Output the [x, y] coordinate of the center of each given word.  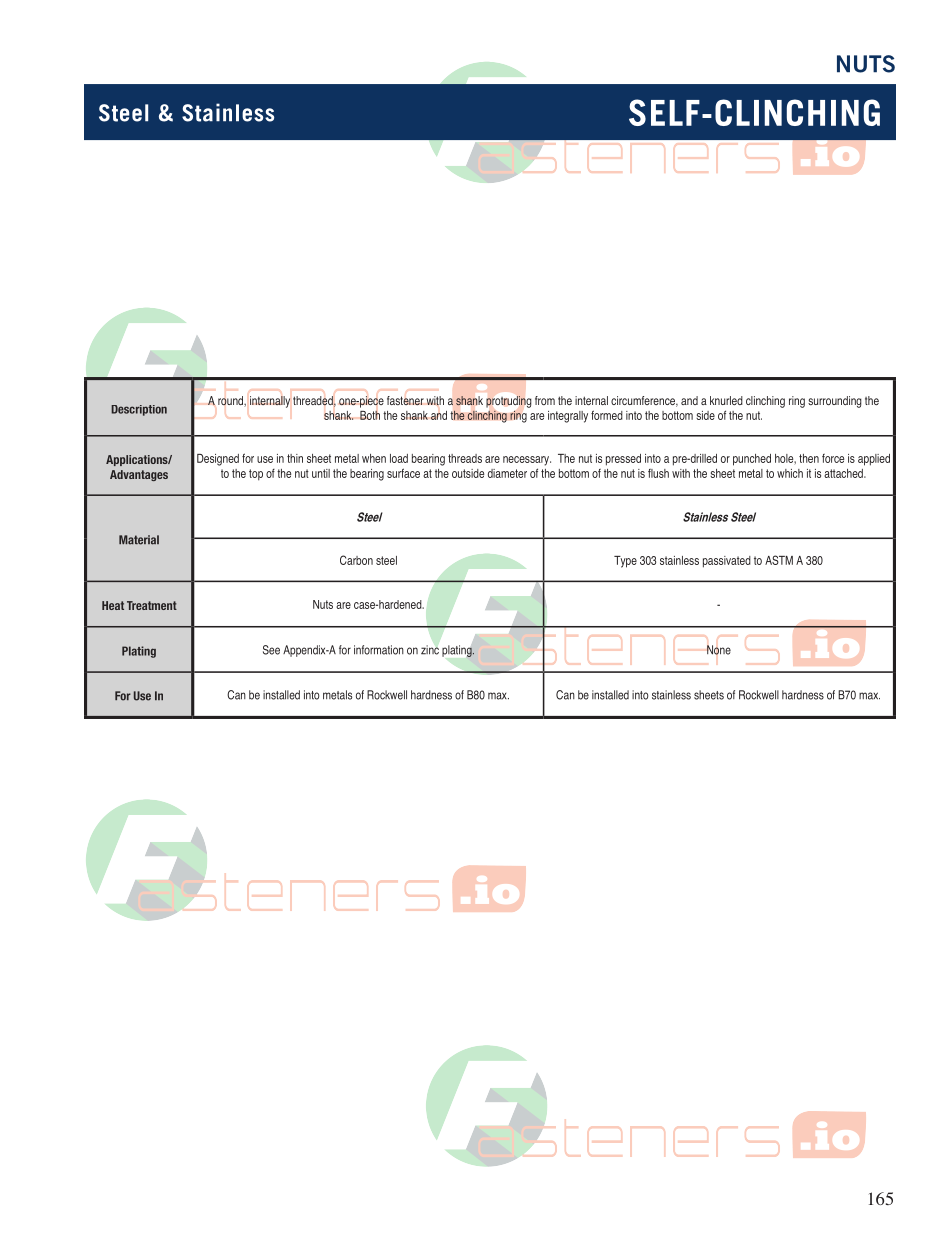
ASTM [779, 560]
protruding [508, 402]
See [271, 650]
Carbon [356, 560]
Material [139, 540]
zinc [430, 650]
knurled [726, 400]
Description [139, 410]
